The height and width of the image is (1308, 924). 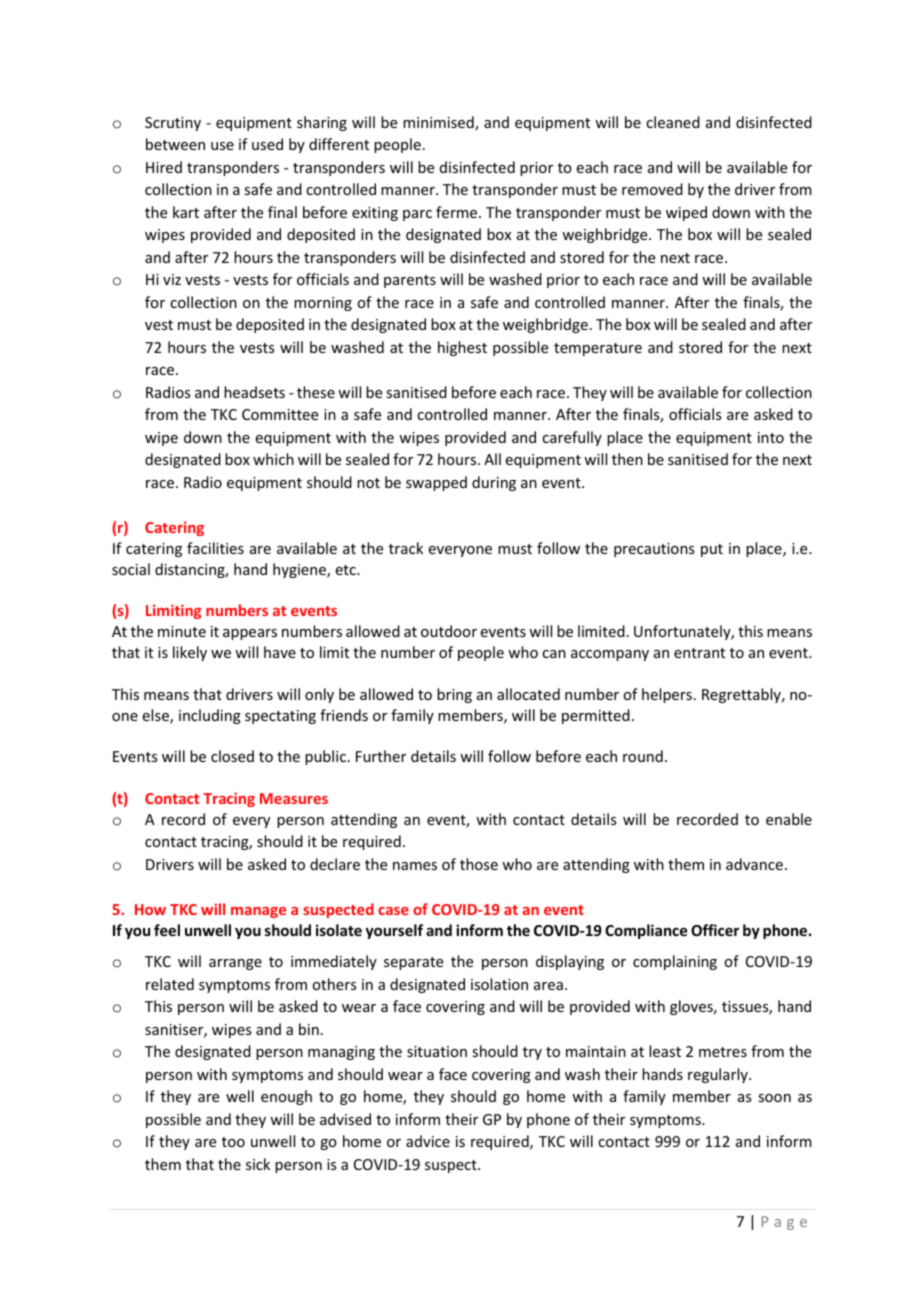 I want to click on Officer, so click(x=715, y=930).
